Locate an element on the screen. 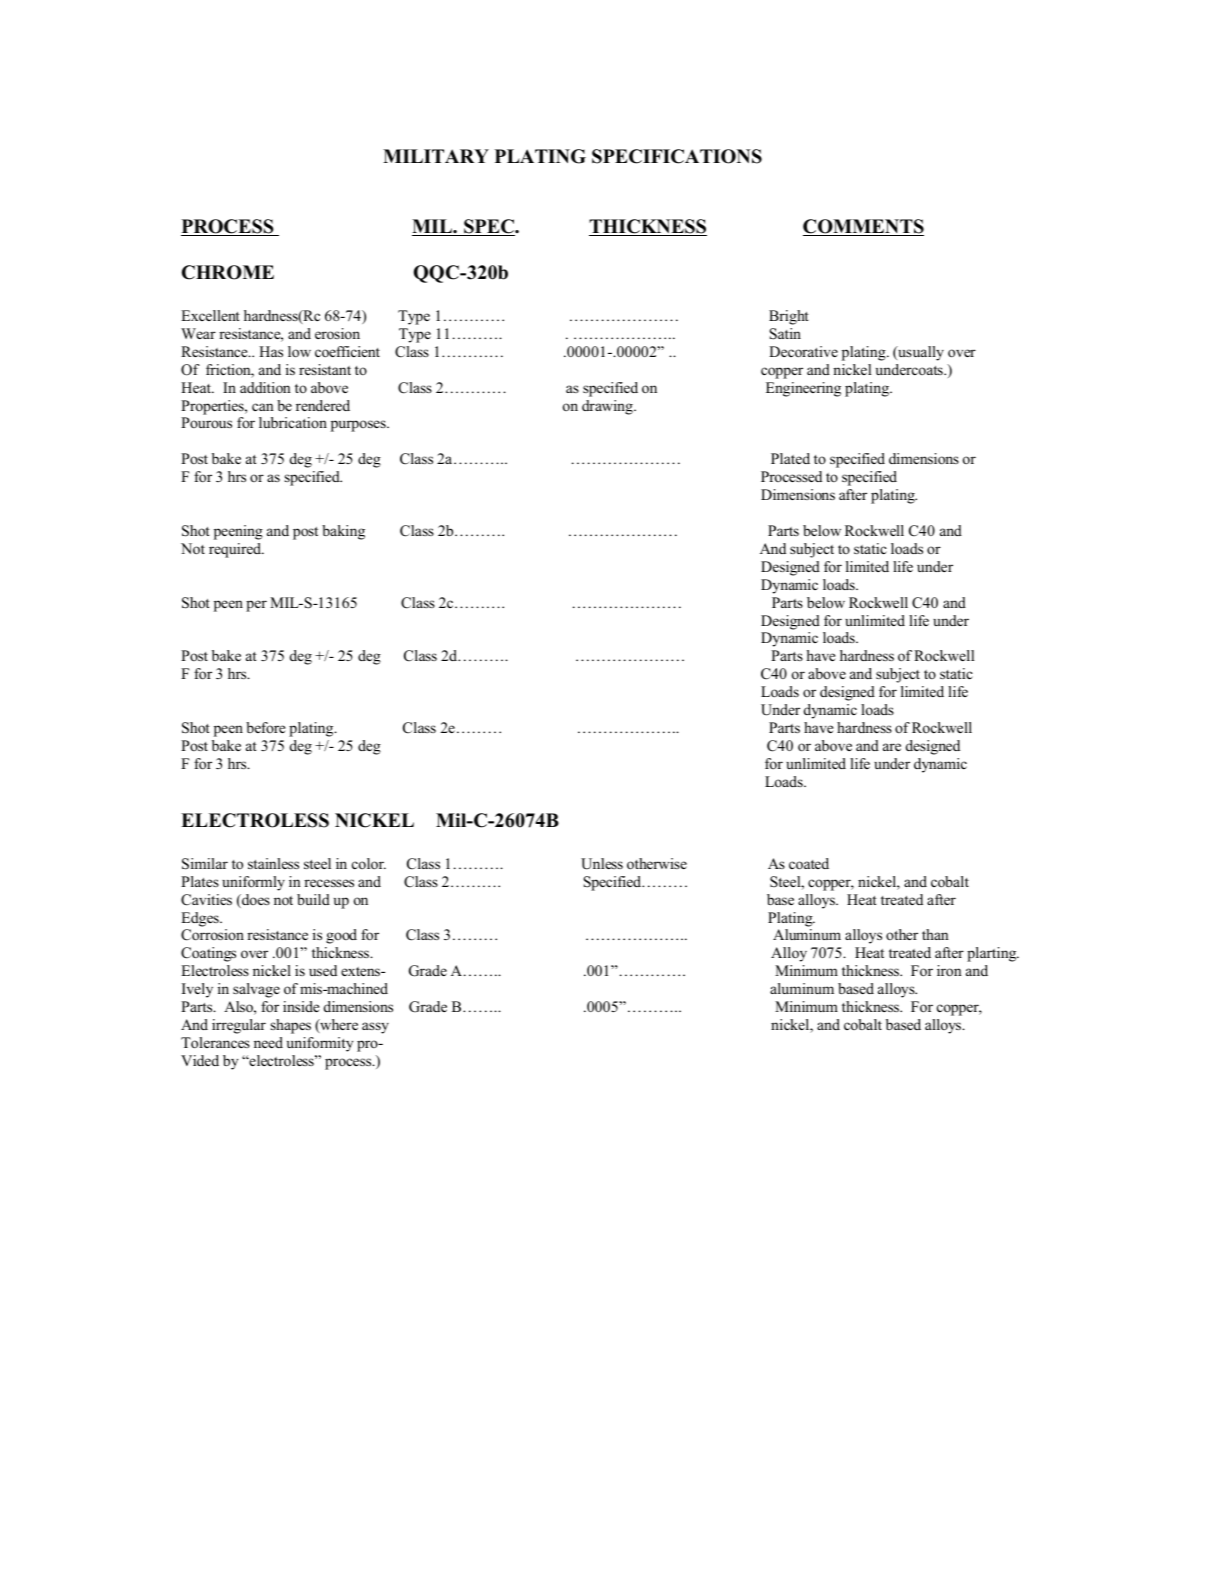  iron is located at coordinates (949, 970).
